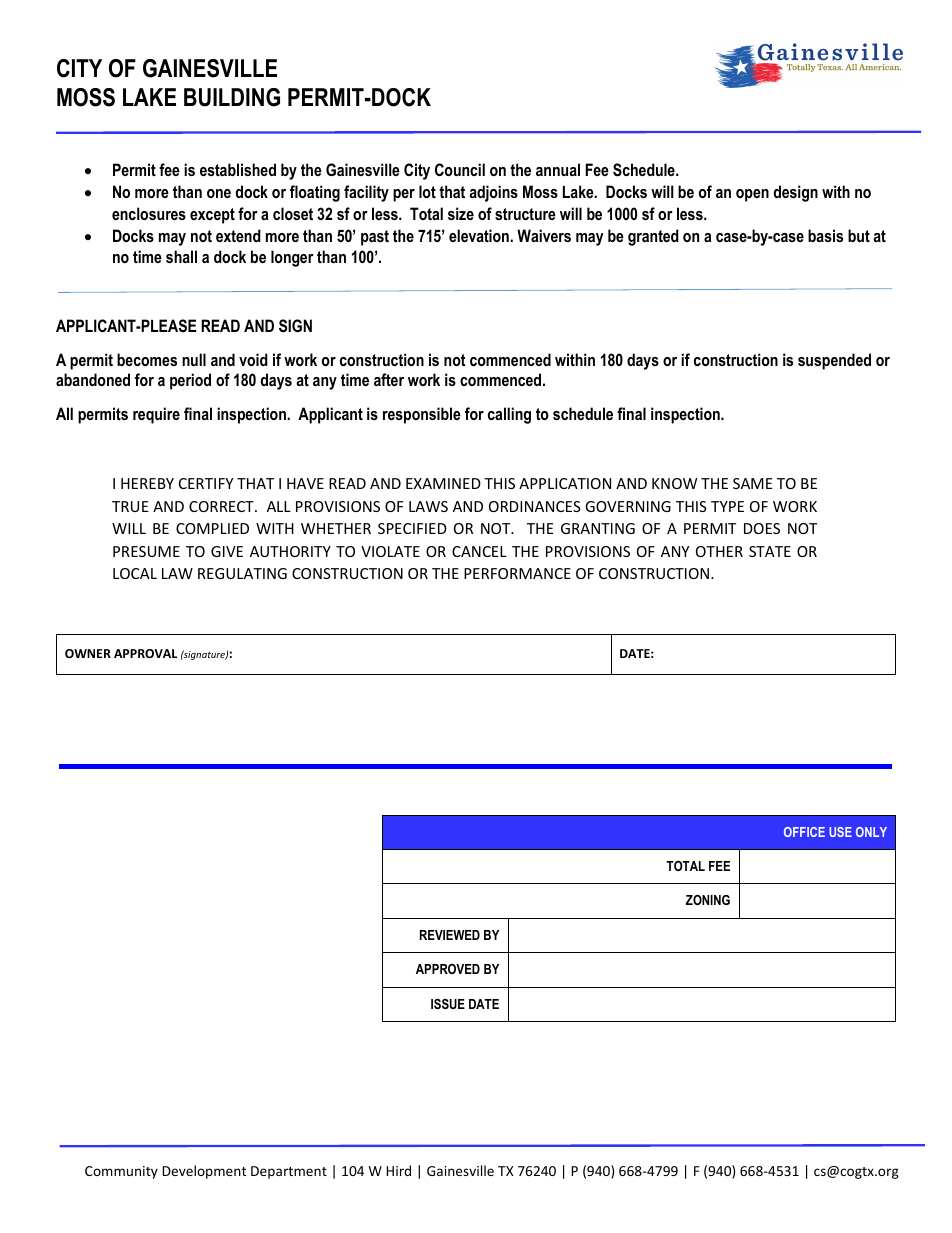  What do you see at coordinates (804, 832) in the image?
I see `OFFICE` at bounding box center [804, 832].
